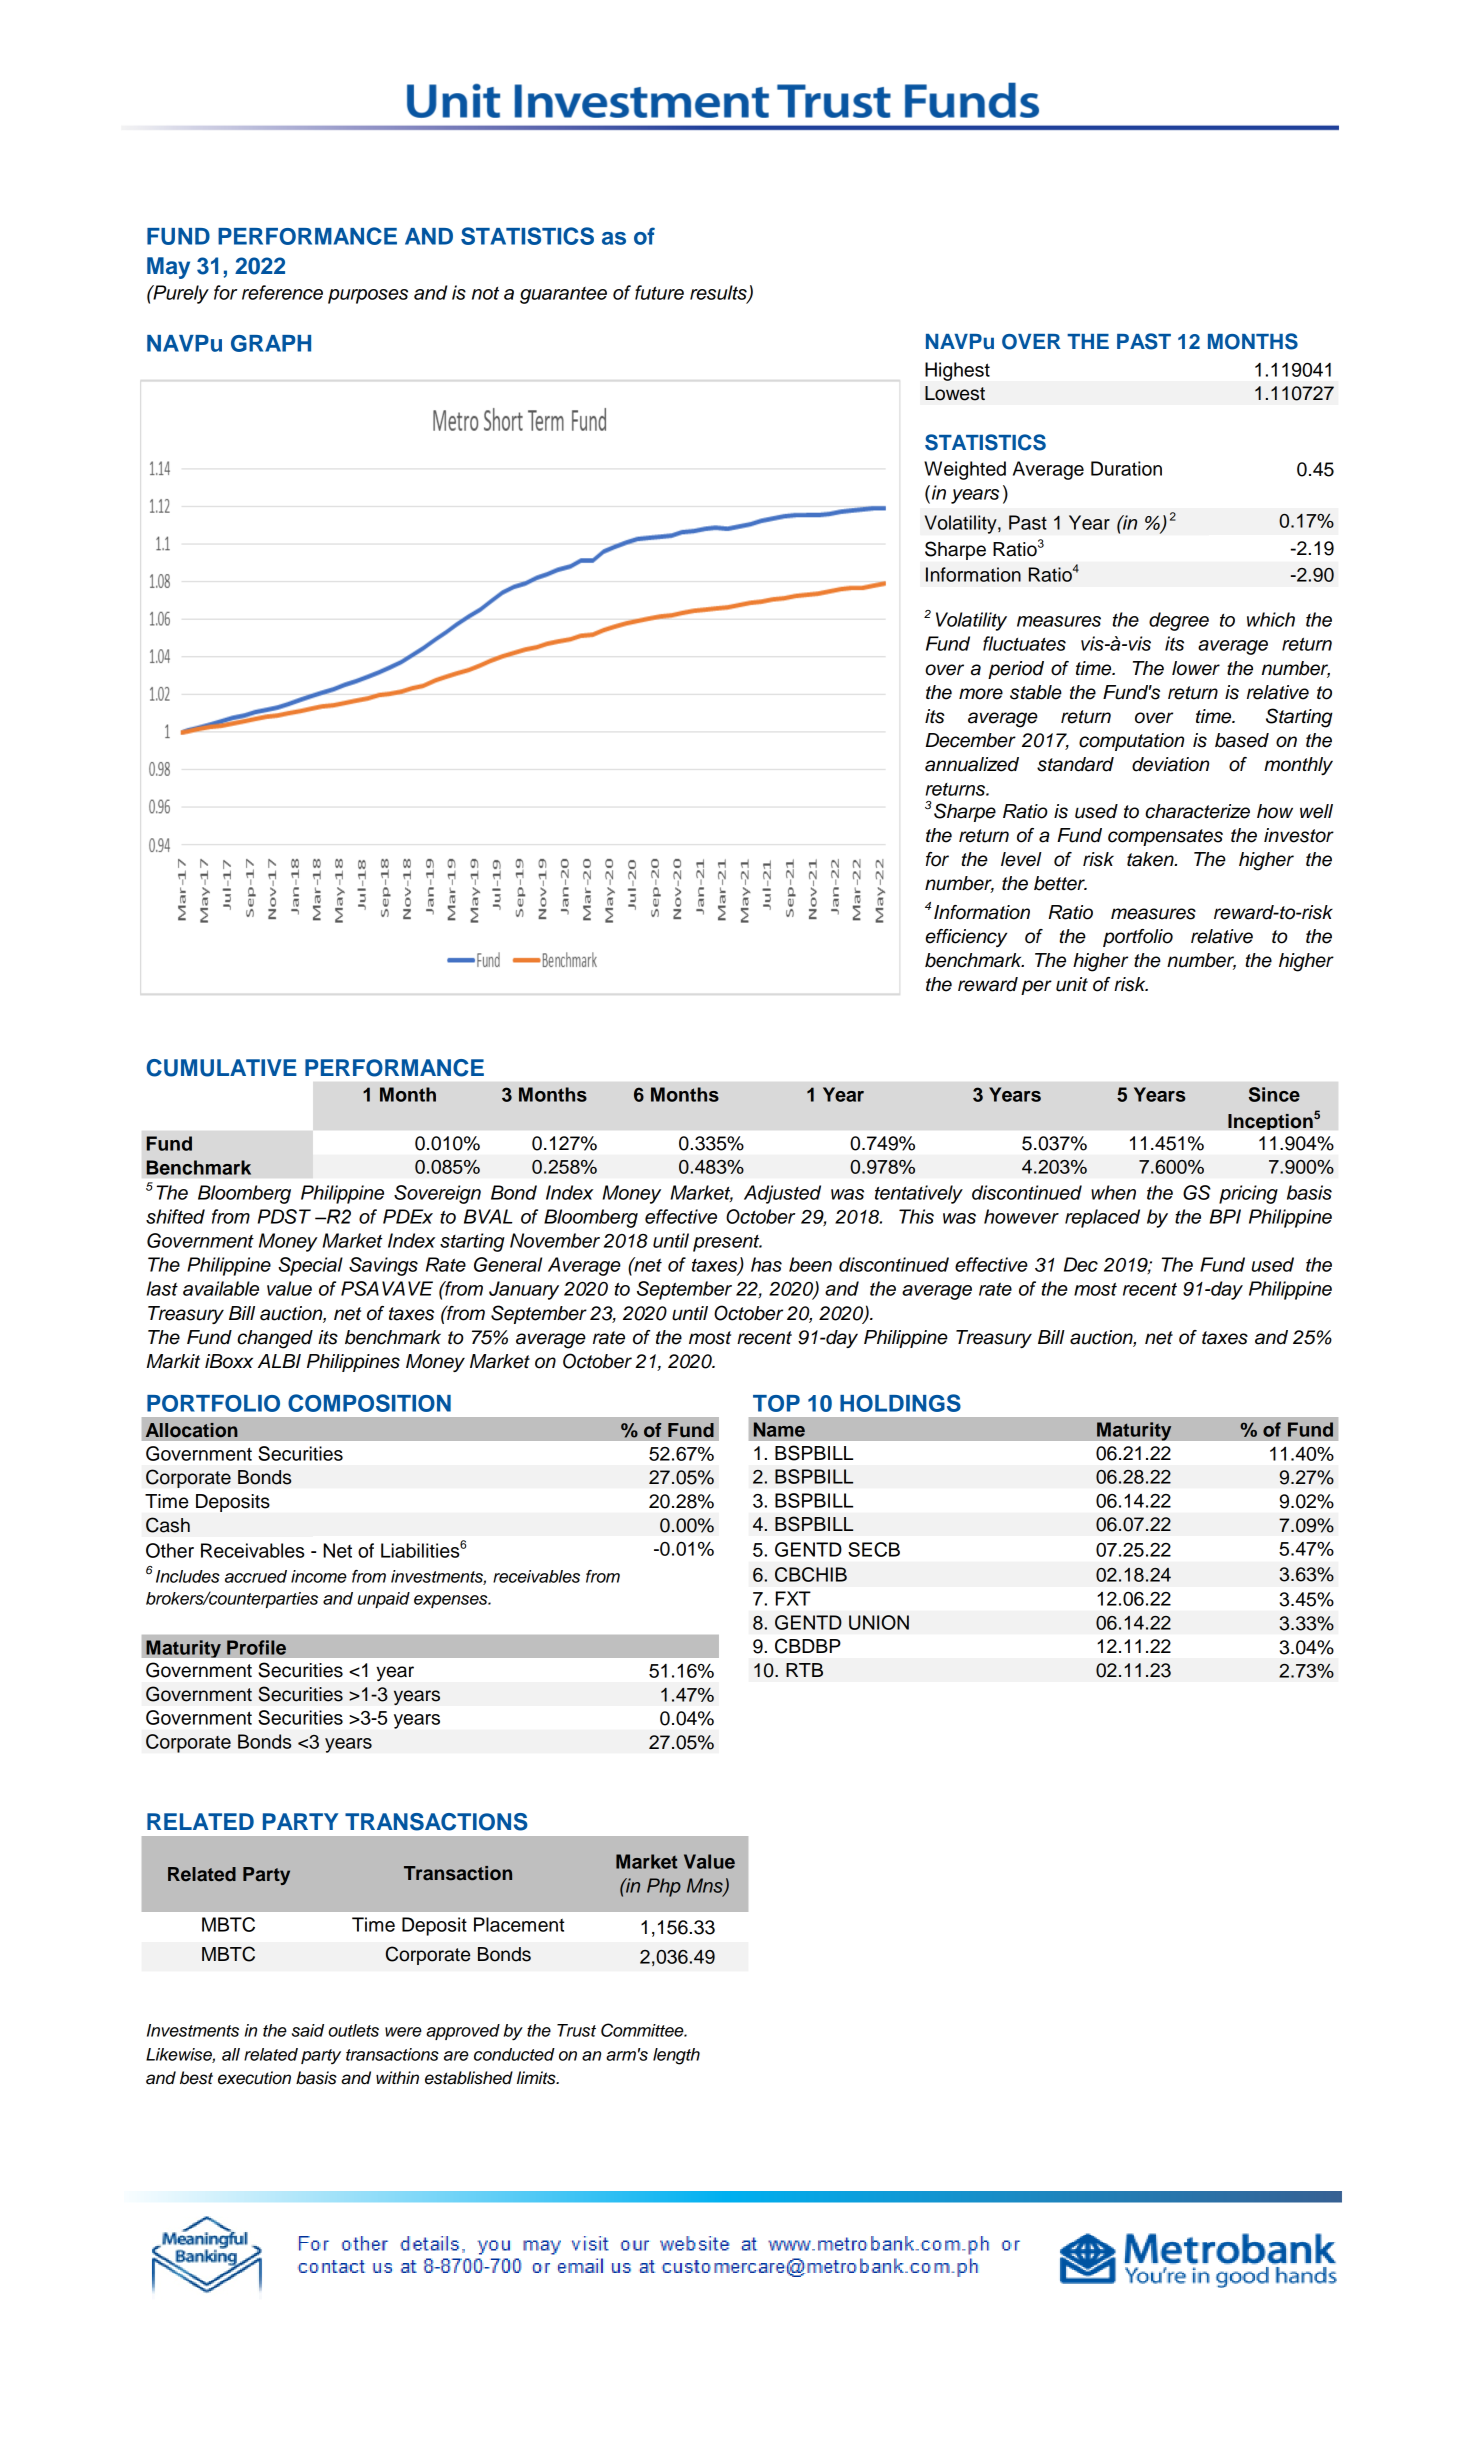 This image has height=2439, width=1481. What do you see at coordinates (957, 371) in the image?
I see `Highest` at bounding box center [957, 371].
